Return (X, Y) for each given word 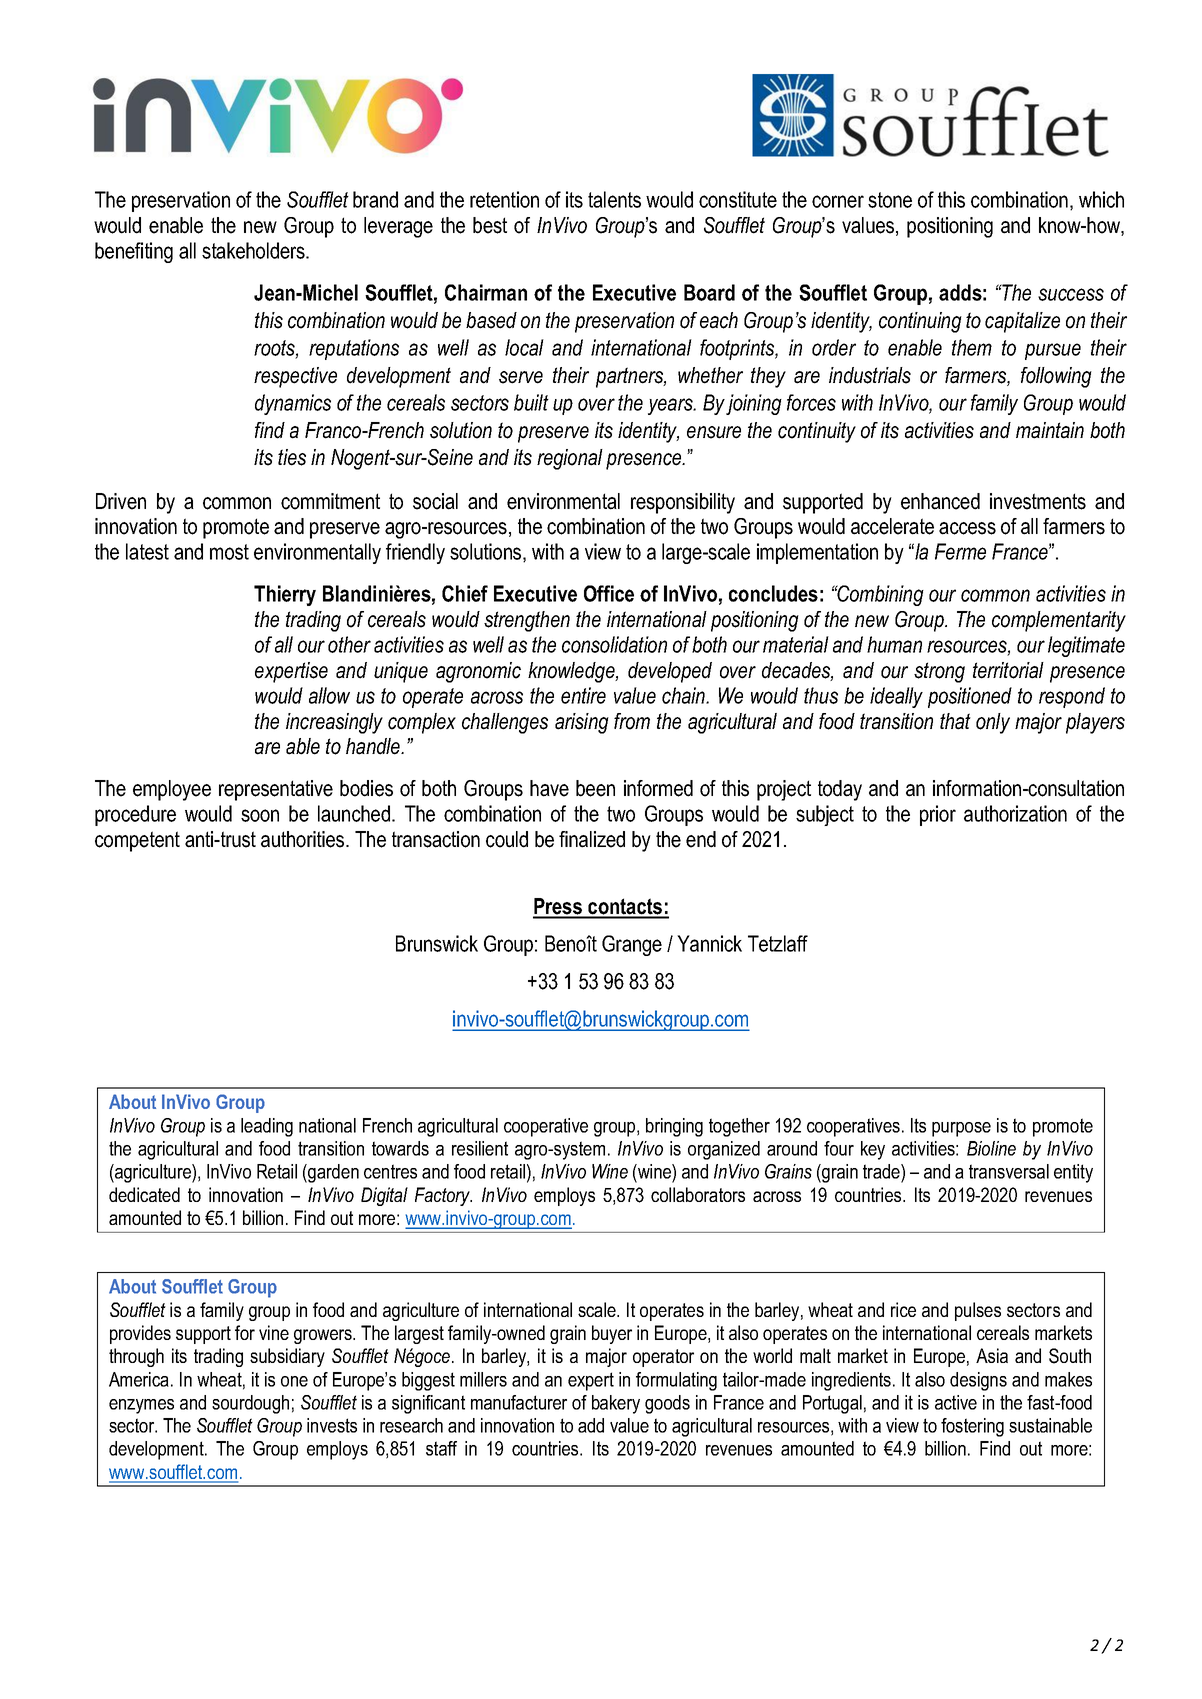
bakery (616, 1404)
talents (614, 199)
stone (890, 200)
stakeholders (254, 250)
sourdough (250, 1404)
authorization (1015, 813)
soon (260, 815)
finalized (592, 839)
